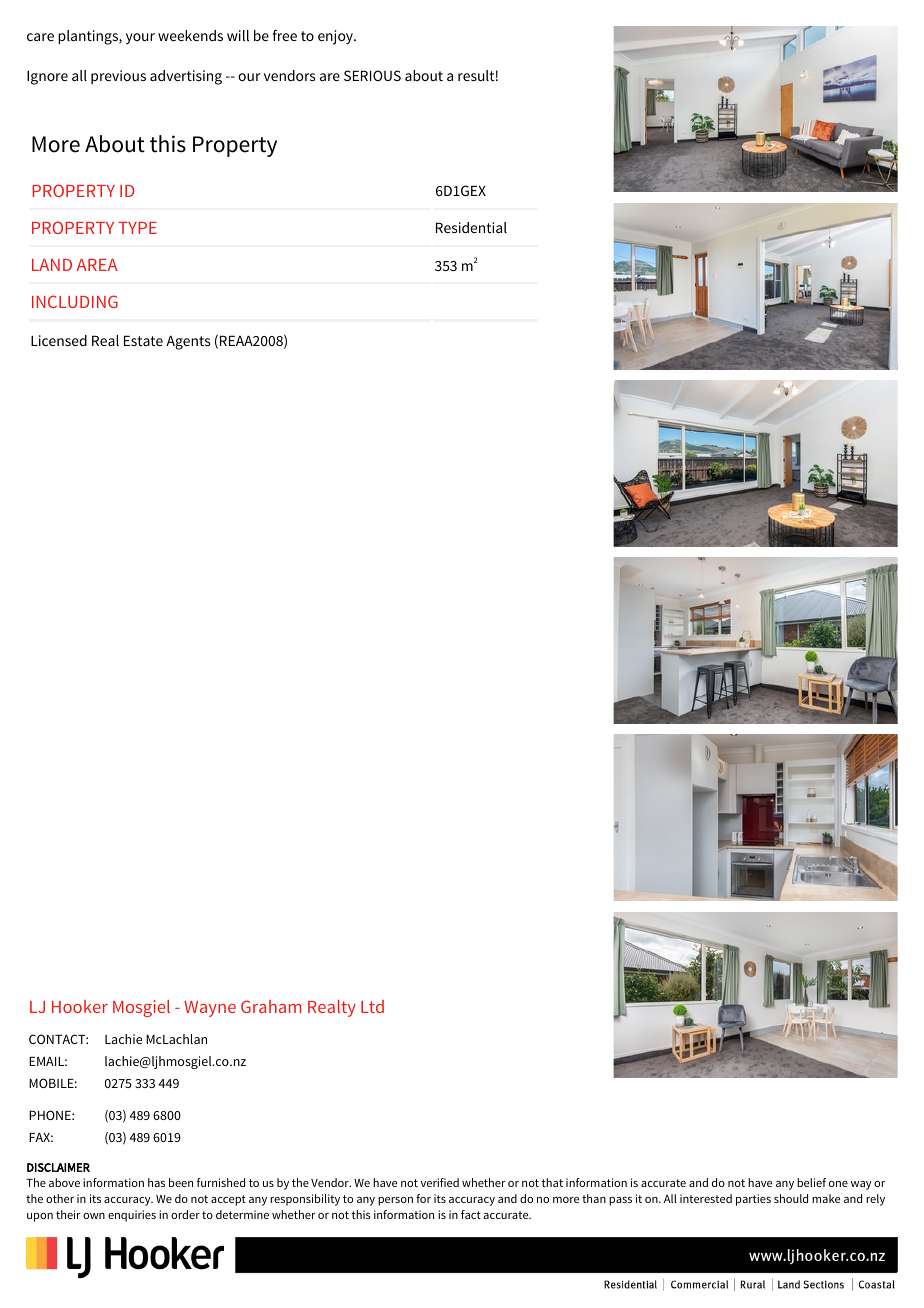 Image resolution: width=924 pixels, height=1308 pixels. What do you see at coordinates (791, 1198) in the screenshot?
I see `should` at bounding box center [791, 1198].
